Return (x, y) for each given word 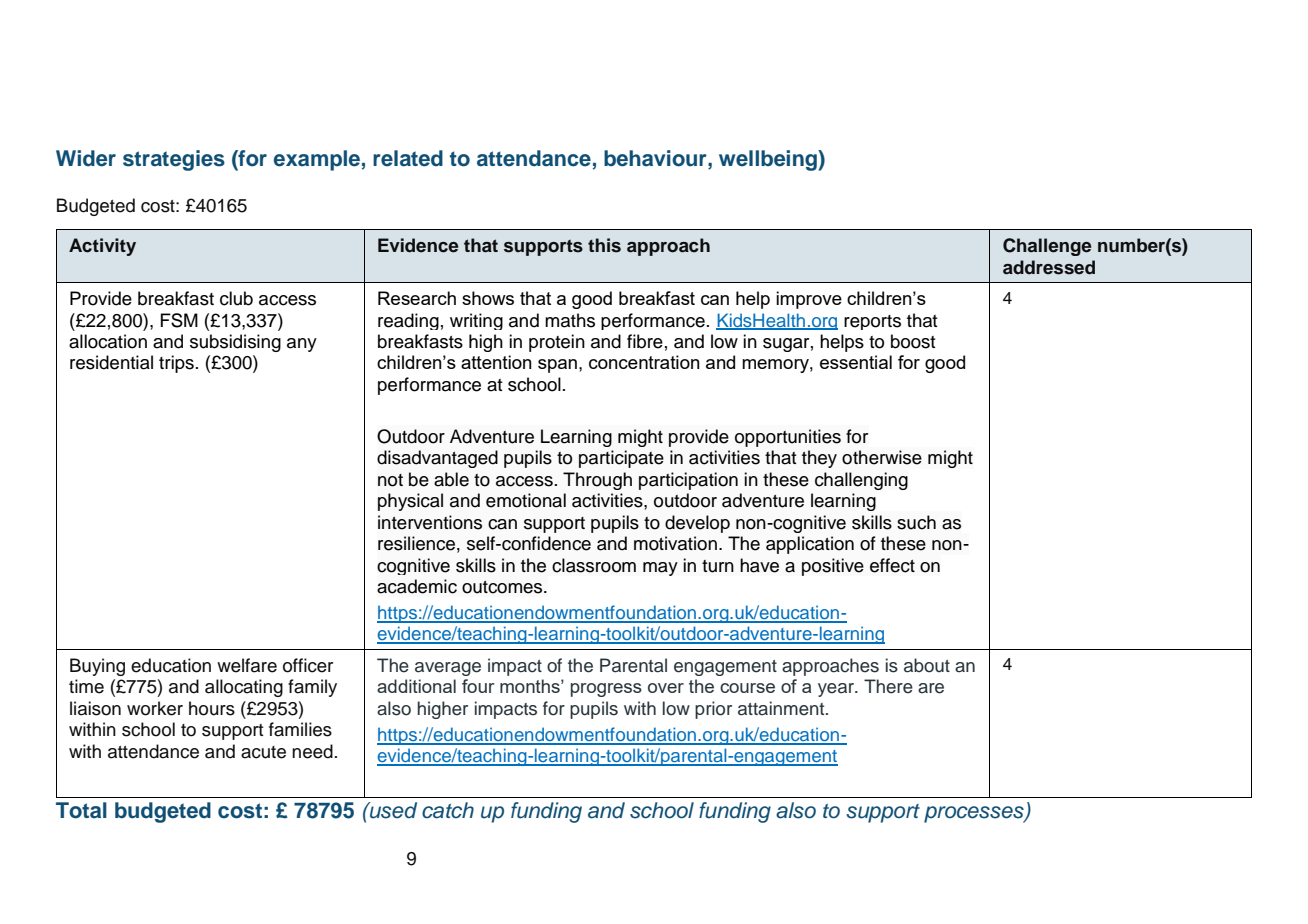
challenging (861, 481)
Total (81, 810)
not (390, 480)
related (408, 158)
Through (597, 481)
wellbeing (769, 160)
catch (448, 810)
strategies (174, 160)
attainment (782, 708)
